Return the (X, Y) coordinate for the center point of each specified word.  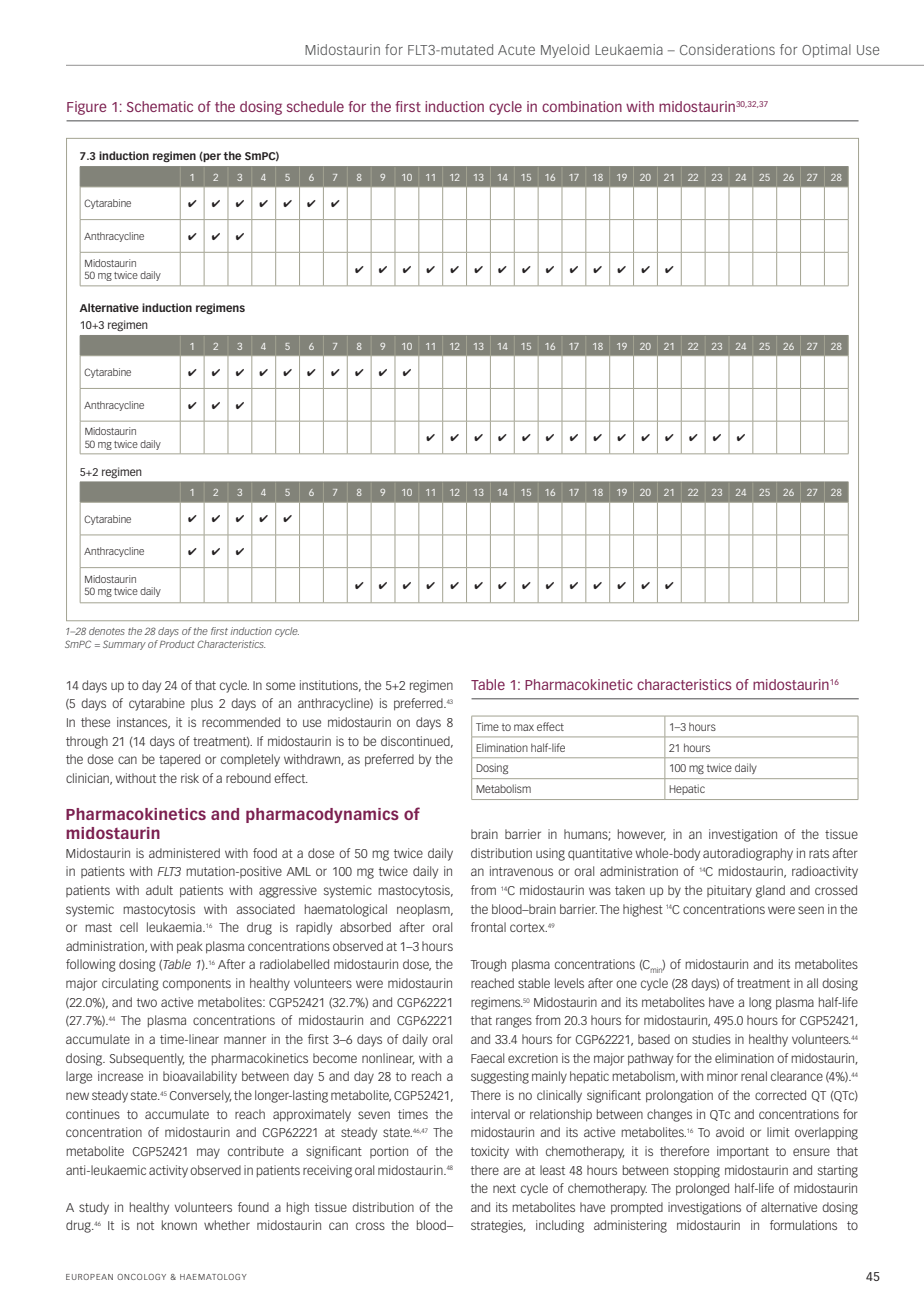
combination (582, 106)
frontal (488, 927)
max (524, 727)
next (504, 1188)
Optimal (826, 51)
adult (159, 890)
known (179, 1225)
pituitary (729, 891)
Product (177, 644)
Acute (516, 50)
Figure (87, 108)
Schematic (160, 106)
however (642, 835)
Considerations (727, 49)
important (743, 1152)
